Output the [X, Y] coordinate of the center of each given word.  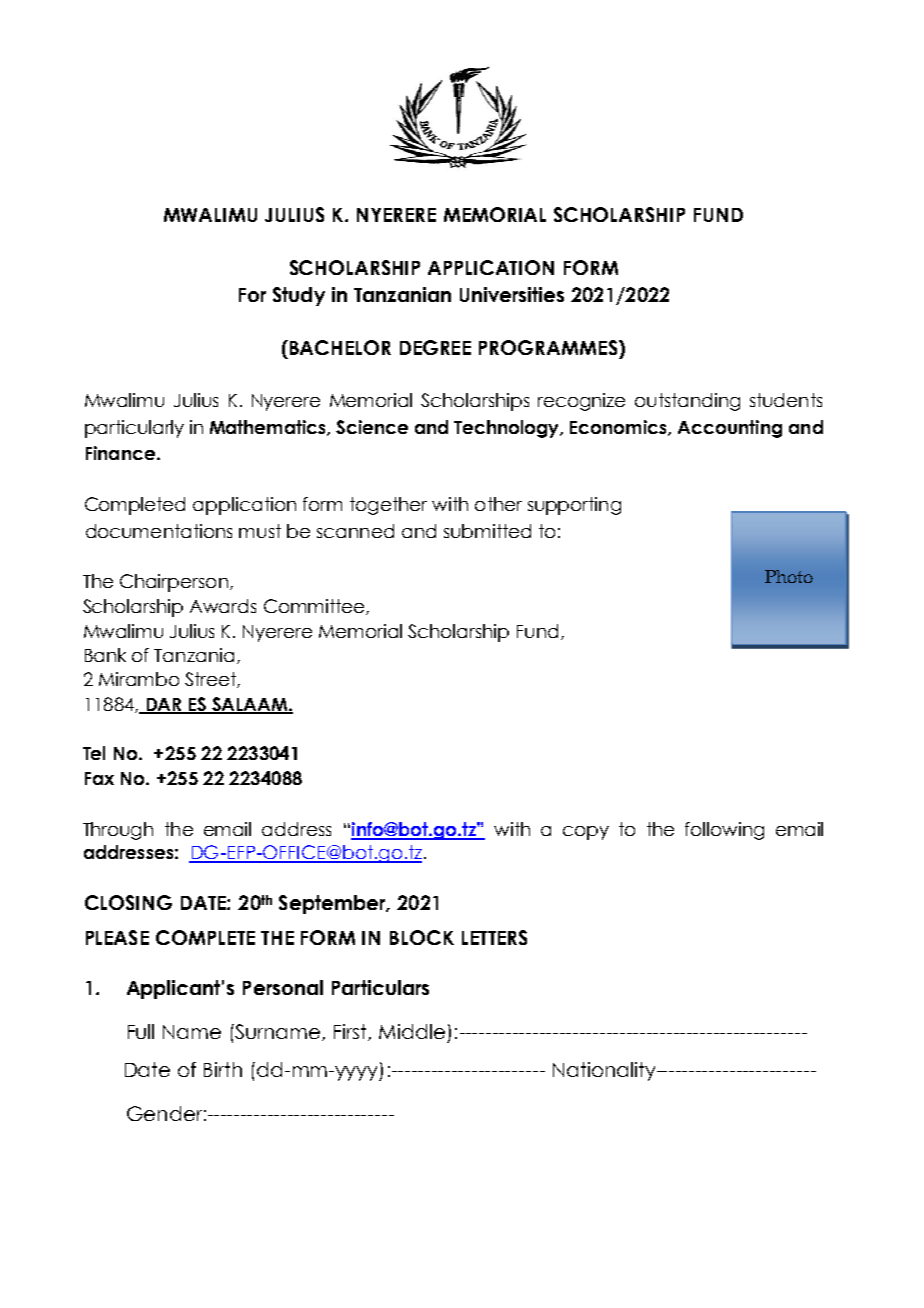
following [724, 831]
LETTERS [494, 937]
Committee [315, 607]
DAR [164, 705]
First [351, 1032]
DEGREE [435, 347]
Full [141, 1031]
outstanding [687, 402]
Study [299, 296]
